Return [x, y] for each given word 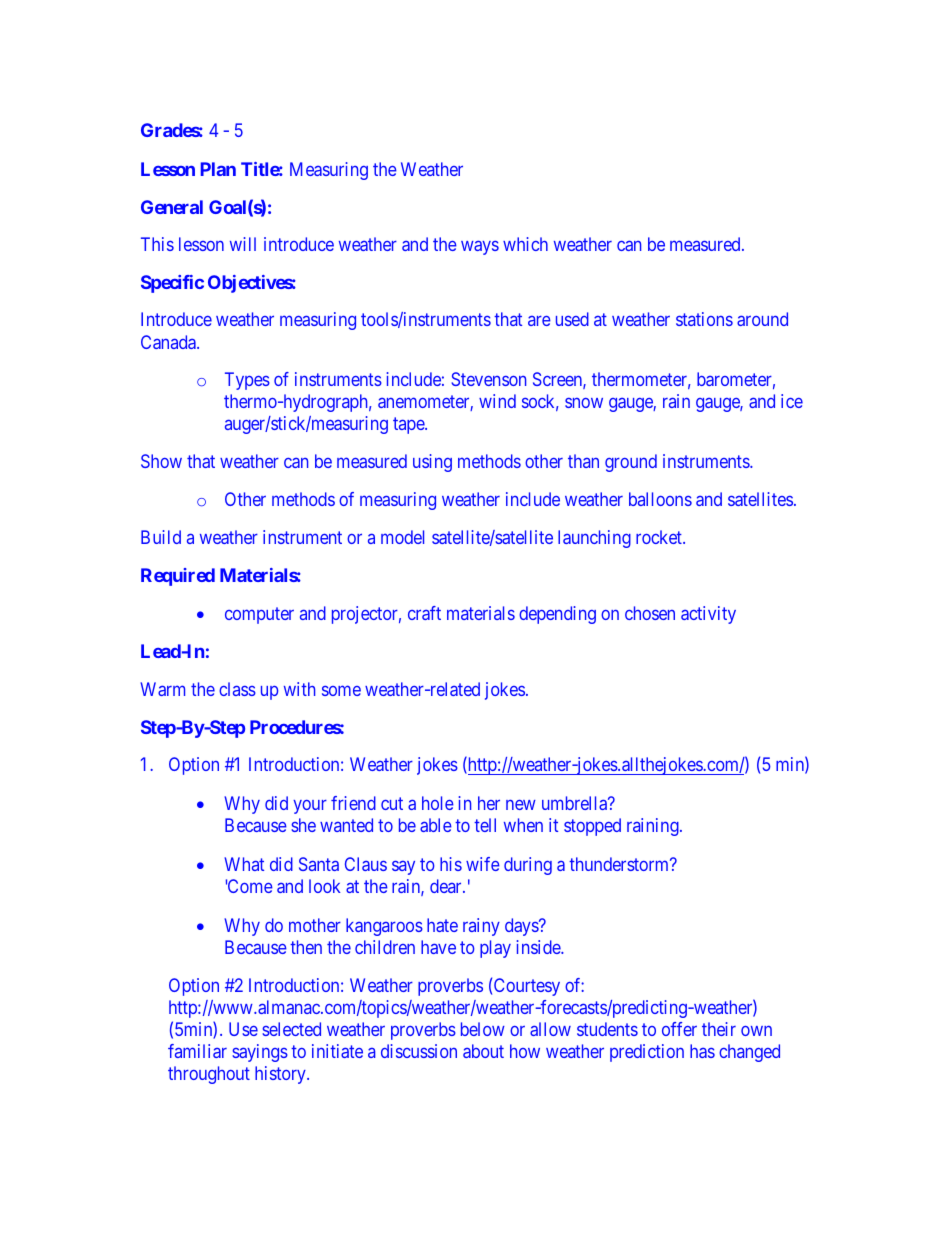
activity [708, 615]
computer [259, 615]
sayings [260, 1053]
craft [424, 613]
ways [480, 247]
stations [704, 319]
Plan [218, 169]
